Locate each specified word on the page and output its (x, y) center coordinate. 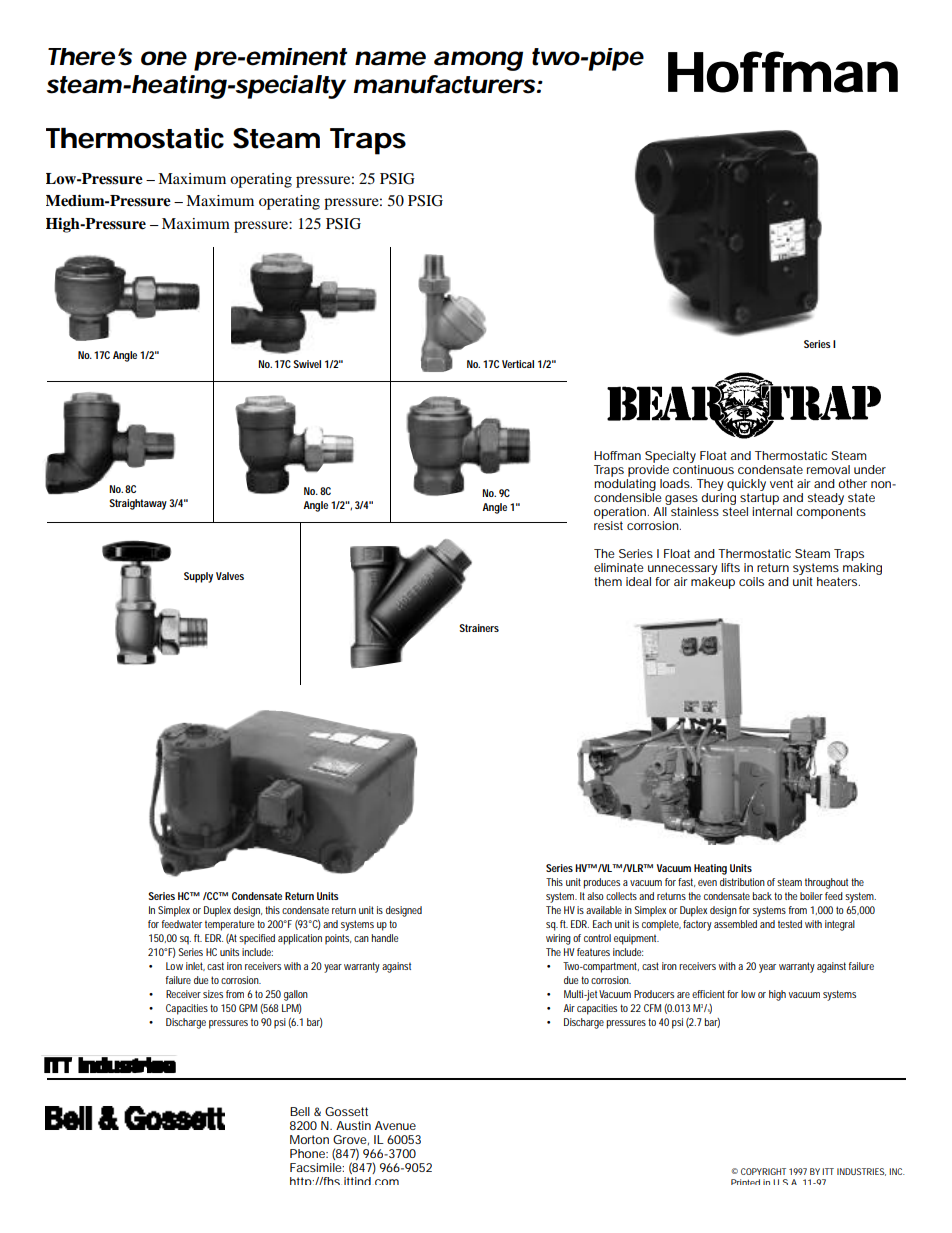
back (762, 896)
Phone (309, 1153)
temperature (230, 925)
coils (751, 581)
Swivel (307, 364)
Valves (230, 576)
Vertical (518, 364)
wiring (558, 939)
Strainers (479, 628)
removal (828, 469)
